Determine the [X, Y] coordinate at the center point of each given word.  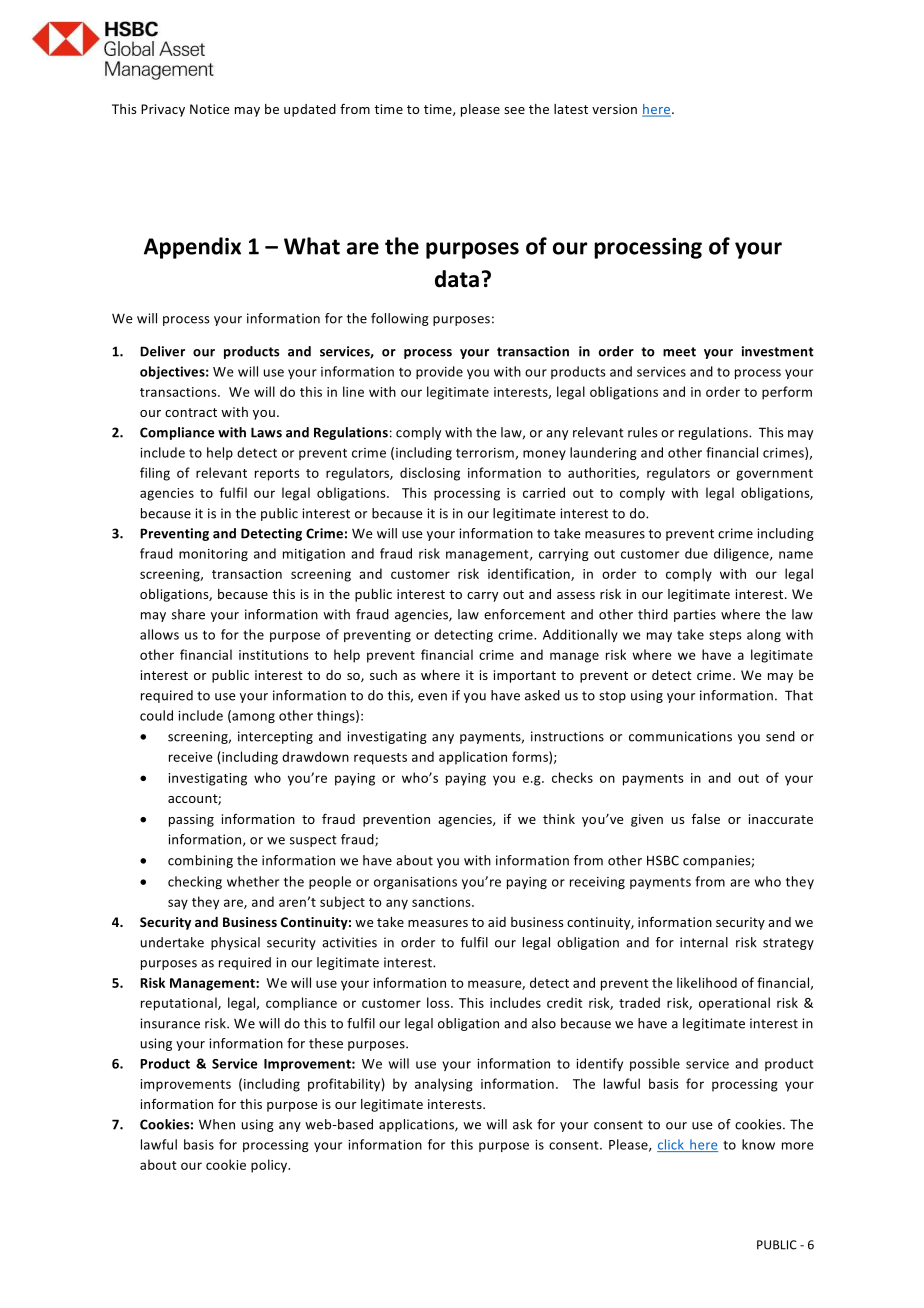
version [614, 109]
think [559, 819]
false [706, 819]
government [774, 475]
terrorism [486, 454]
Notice [209, 109]
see [514, 110]
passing [191, 820]
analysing [444, 1085]
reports [277, 475]
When [217, 1124]
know [758, 1144]
